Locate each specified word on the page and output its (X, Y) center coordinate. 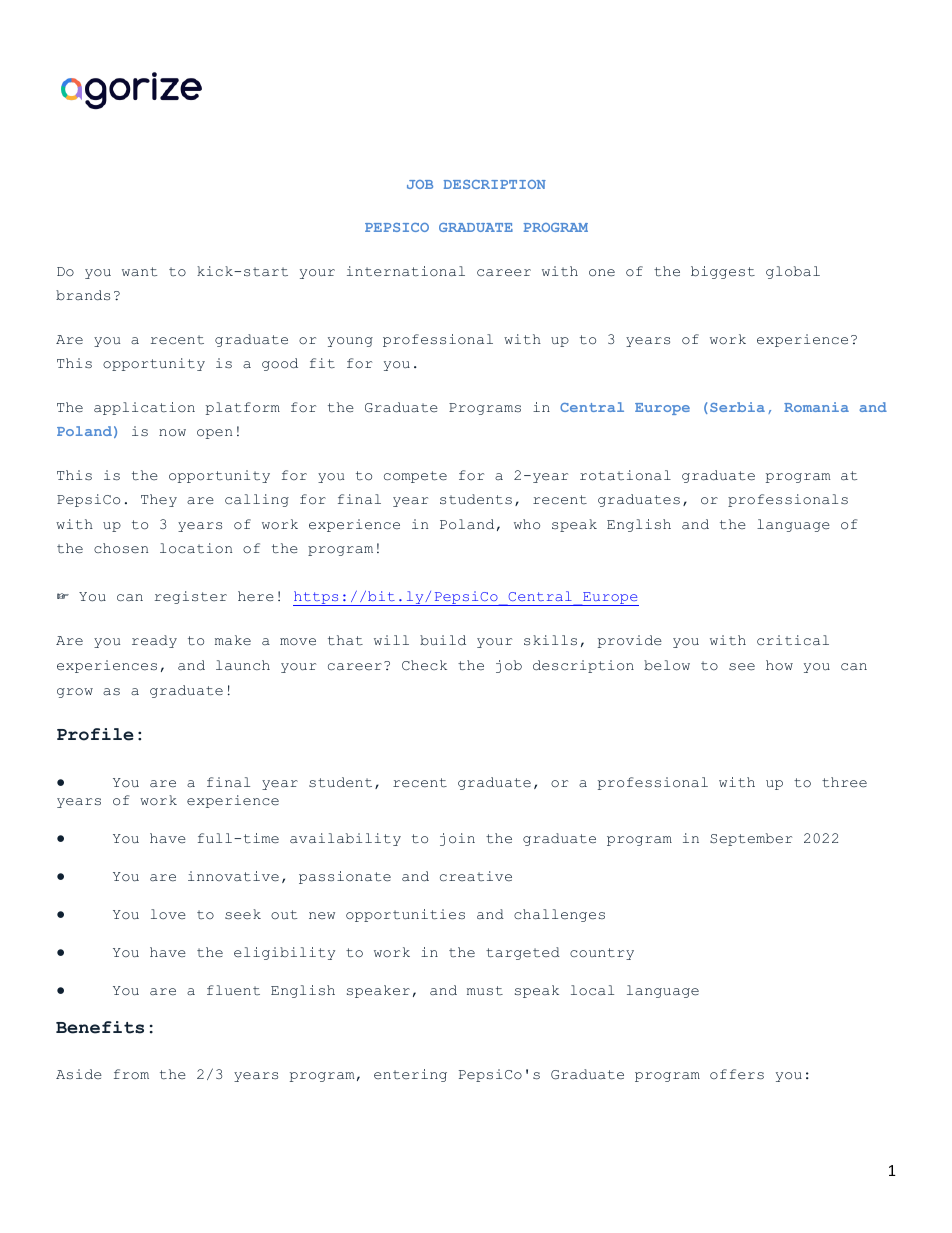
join (457, 839)
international (406, 271)
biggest (723, 272)
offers (737, 1074)
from (131, 1074)
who (527, 524)
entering (410, 1075)
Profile (95, 734)
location (196, 548)
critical (793, 640)
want (139, 272)
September (751, 839)
